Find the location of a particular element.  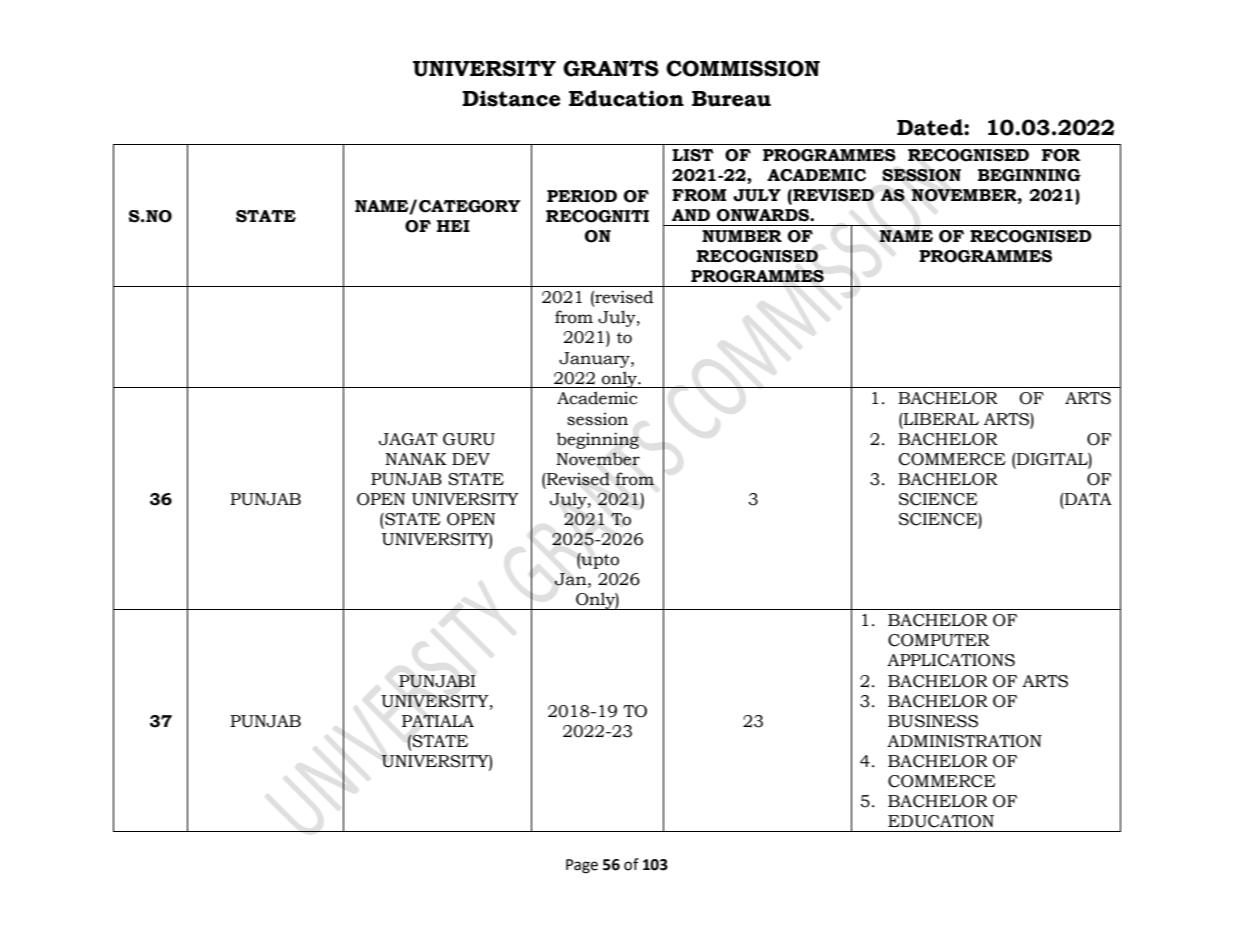

Distance is located at coordinates (511, 98).
